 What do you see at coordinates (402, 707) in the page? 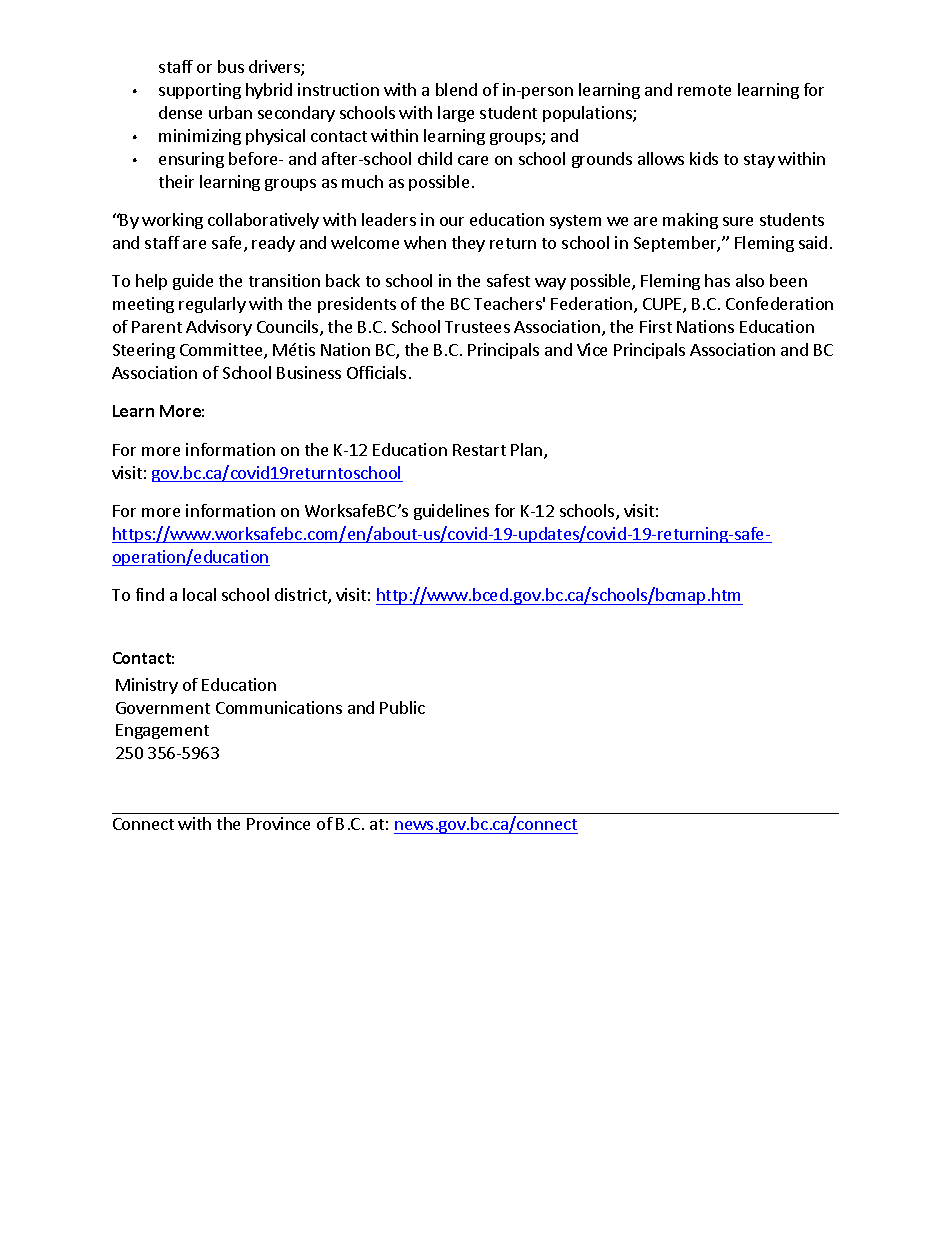
I see `Public` at bounding box center [402, 707].
